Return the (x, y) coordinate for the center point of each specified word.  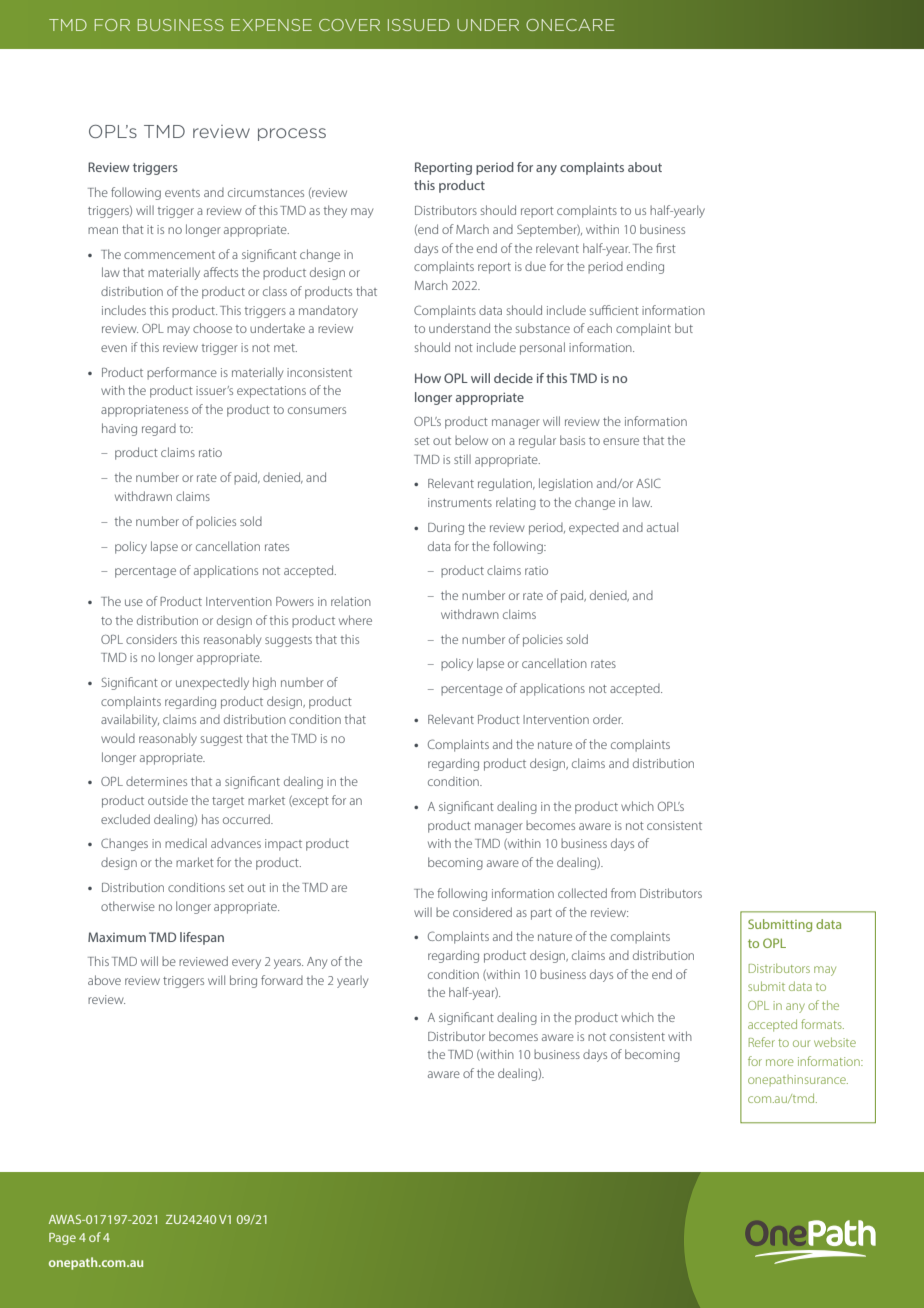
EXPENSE (271, 25)
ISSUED (419, 25)
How (428, 378)
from (623, 893)
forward (282, 980)
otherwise (128, 906)
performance (182, 373)
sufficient (614, 310)
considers (151, 639)
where (355, 620)
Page (62, 1239)
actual (662, 527)
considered (482, 912)
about (645, 167)
